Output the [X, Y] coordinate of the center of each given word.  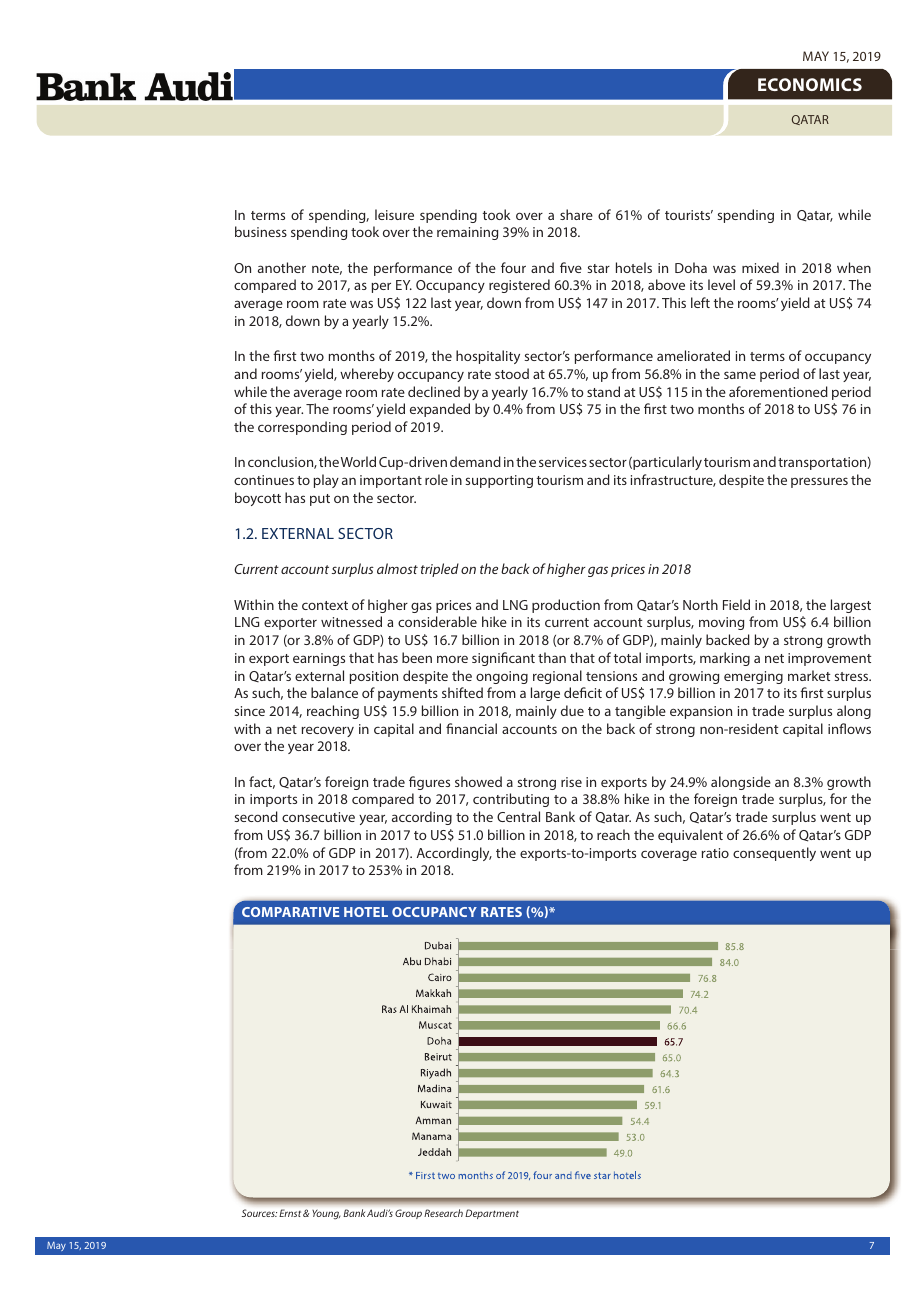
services [563, 462]
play [326, 481]
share [576, 214]
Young [326, 1214]
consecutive [318, 817]
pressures [819, 482]
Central [518, 816]
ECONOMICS [810, 84]
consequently [774, 854]
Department [492, 1214]
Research [443, 1213]
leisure [394, 214]
